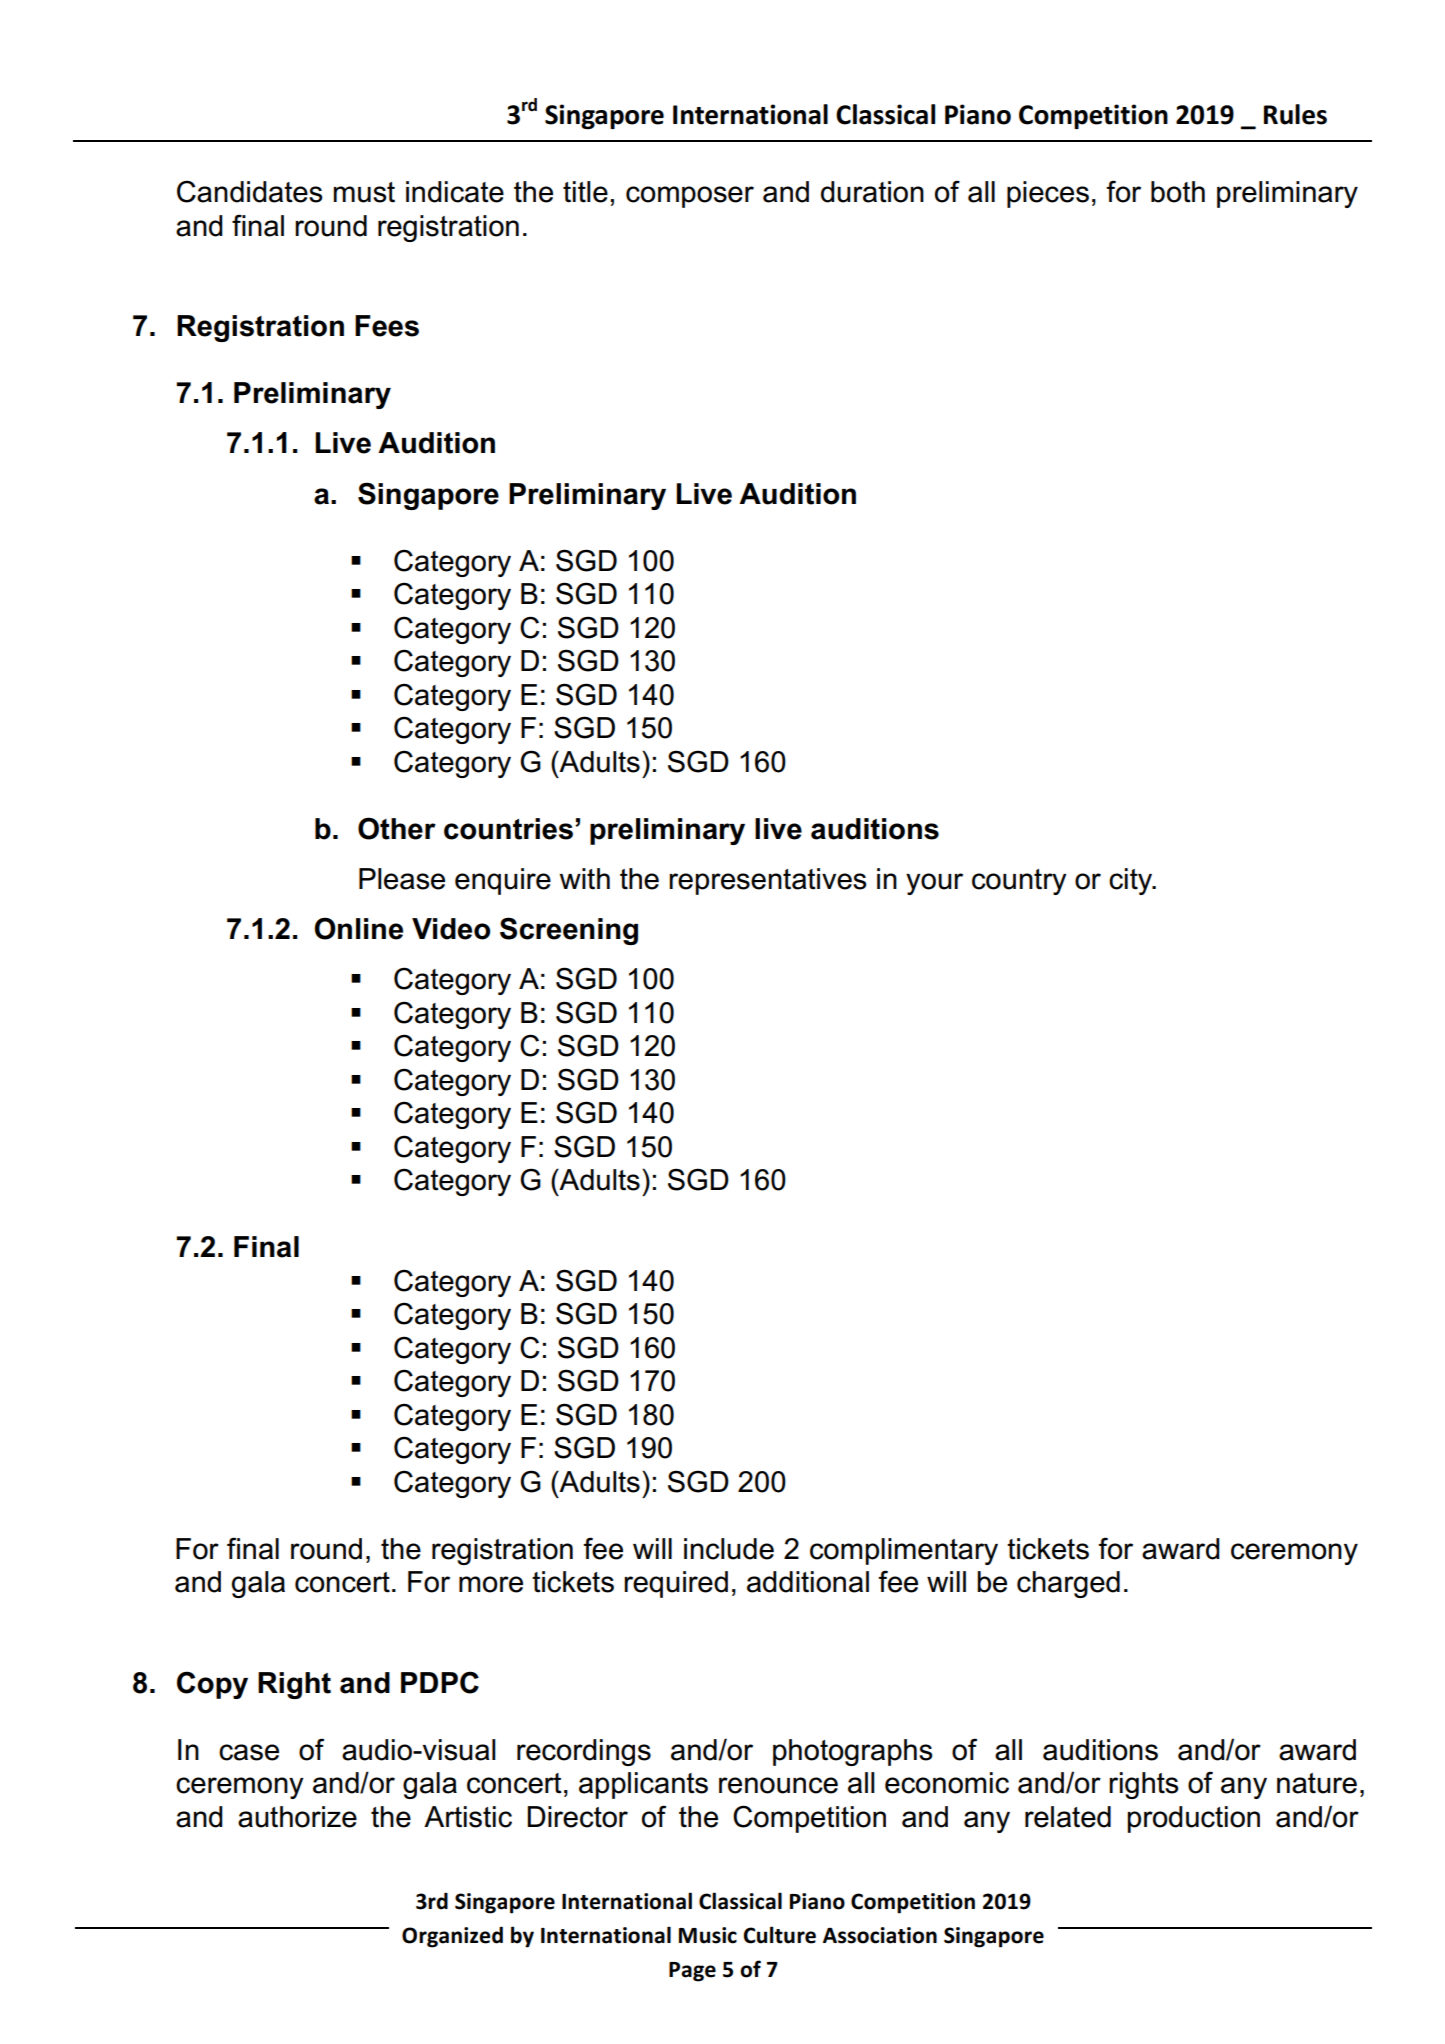 The height and width of the page is (2044, 1445). Describe the element at coordinates (452, 1937) in the page. I see `Organized` at that location.
